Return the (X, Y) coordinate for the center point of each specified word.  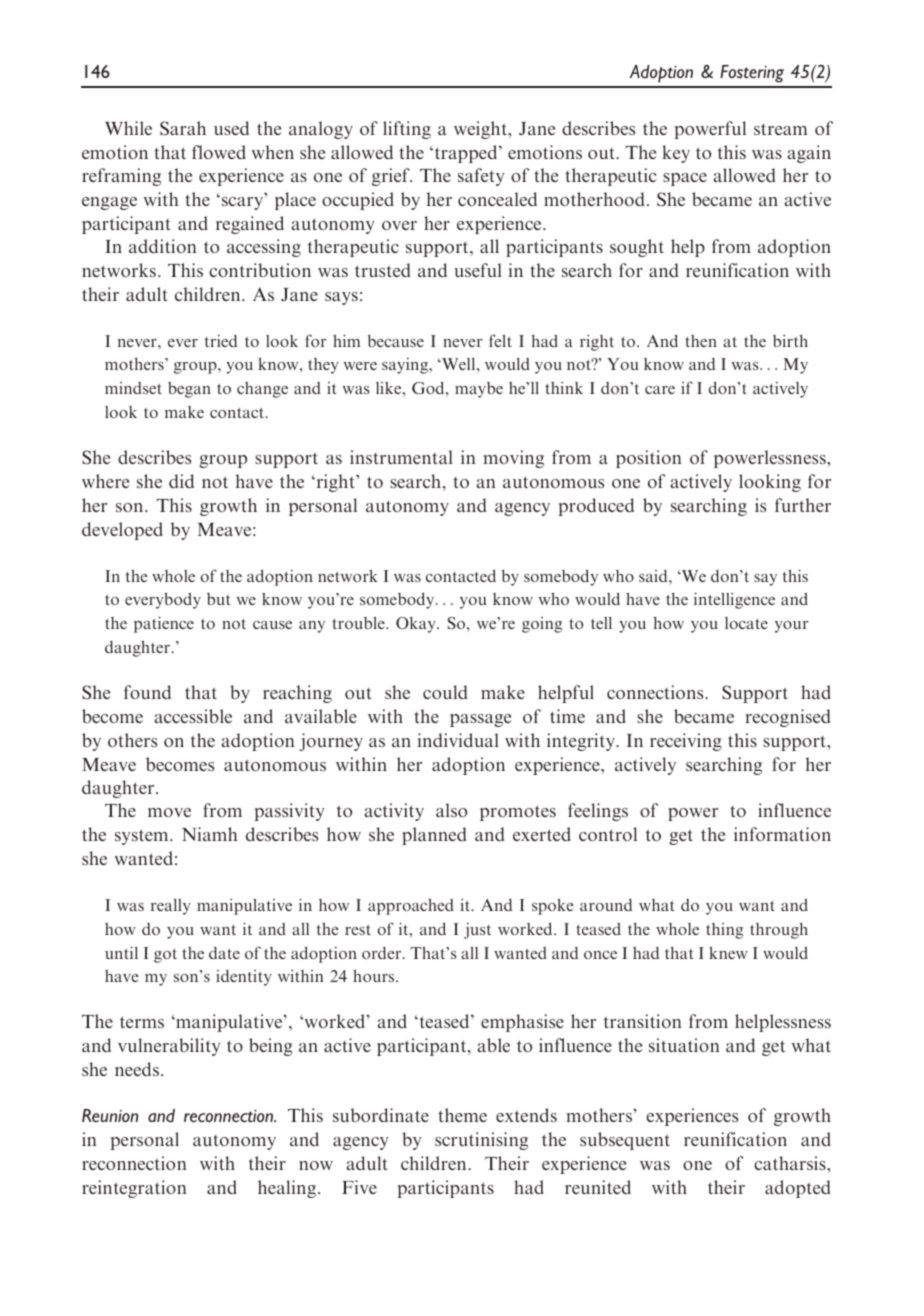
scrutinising (481, 1141)
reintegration (134, 1189)
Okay (417, 625)
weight (482, 130)
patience (164, 624)
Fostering (752, 74)
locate (746, 623)
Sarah (183, 128)
